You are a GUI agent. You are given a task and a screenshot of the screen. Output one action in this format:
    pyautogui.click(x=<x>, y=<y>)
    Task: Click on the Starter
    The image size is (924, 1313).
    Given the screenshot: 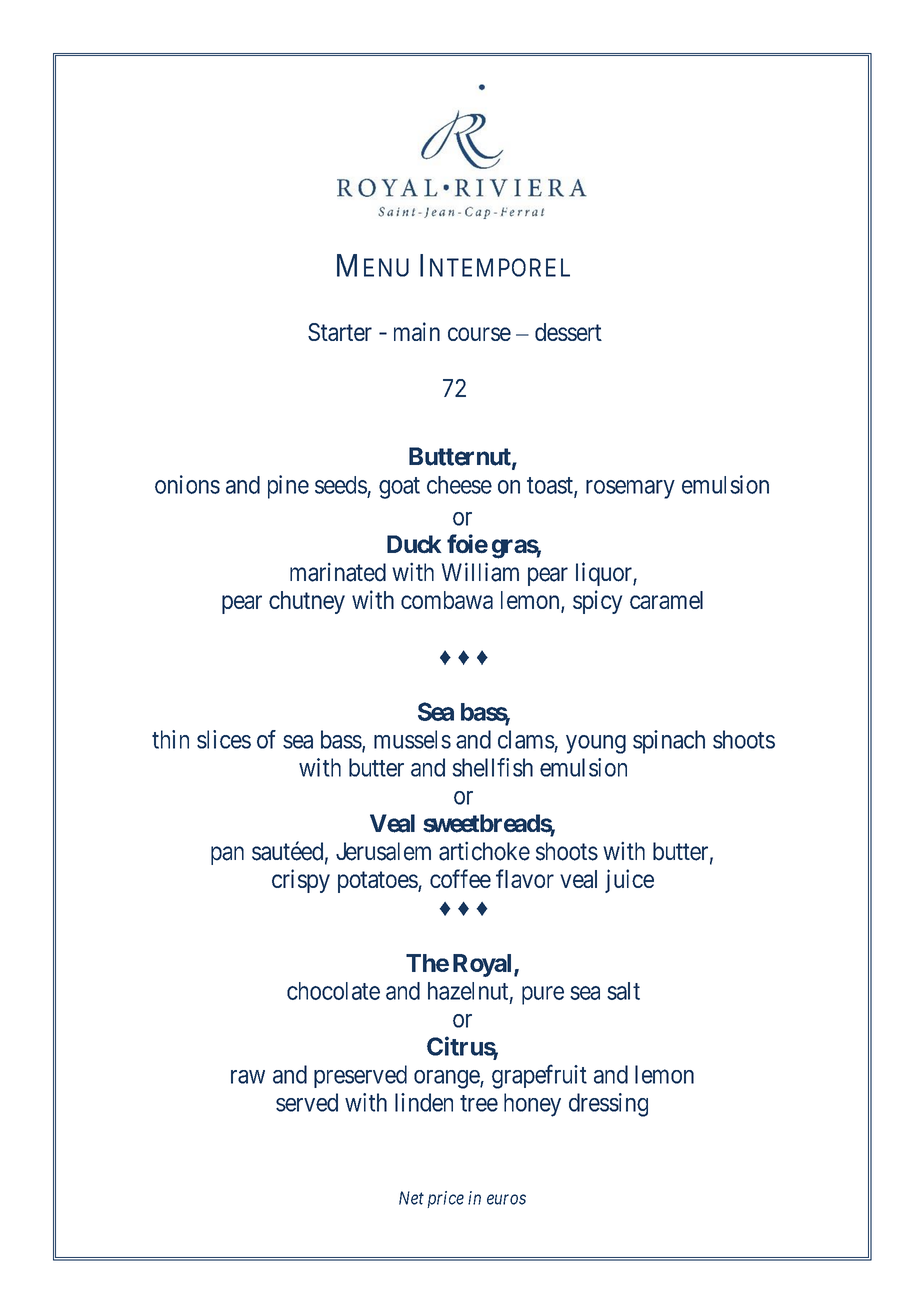 What is the action you would take?
    pyautogui.click(x=340, y=332)
